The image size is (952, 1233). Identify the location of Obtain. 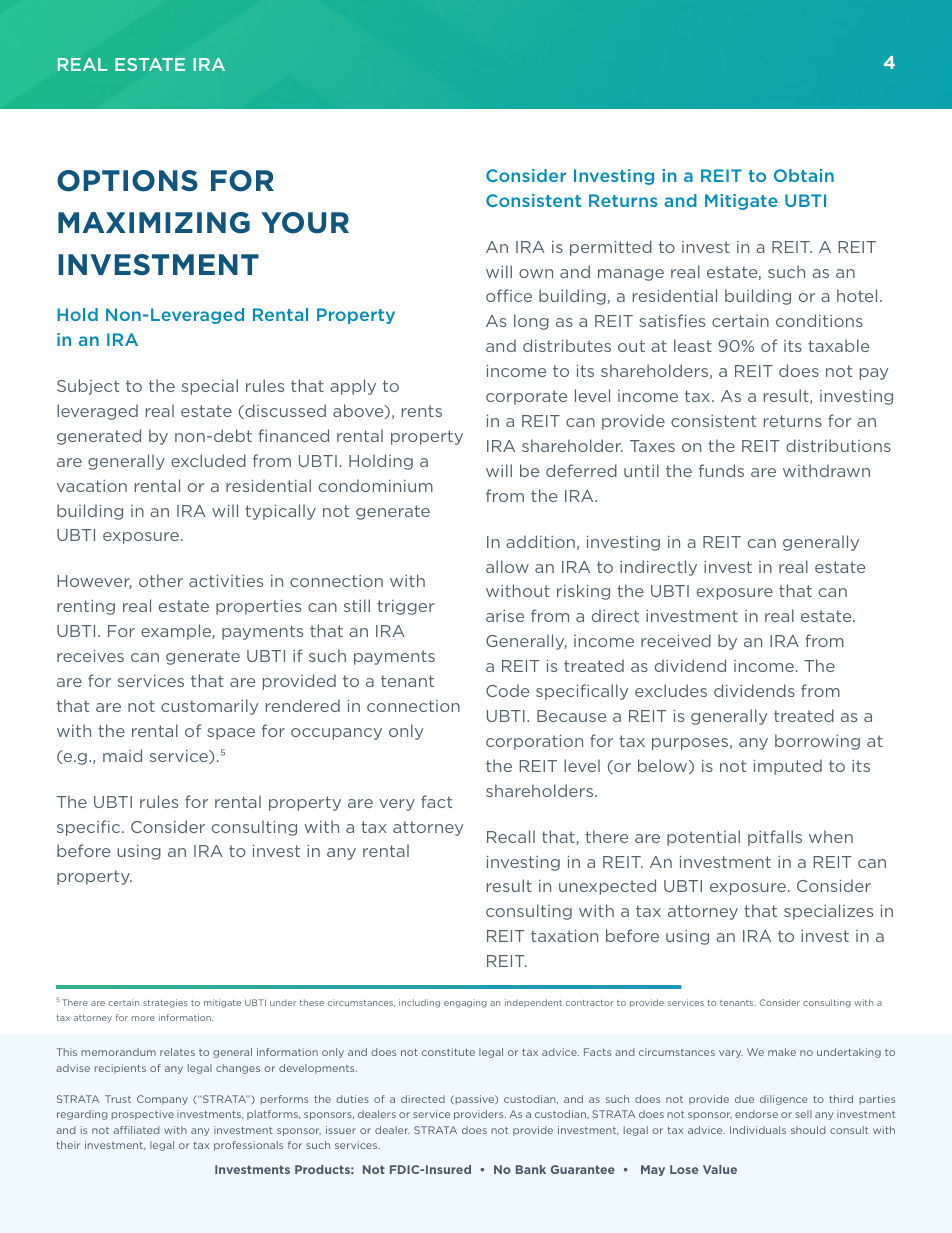
(804, 175).
